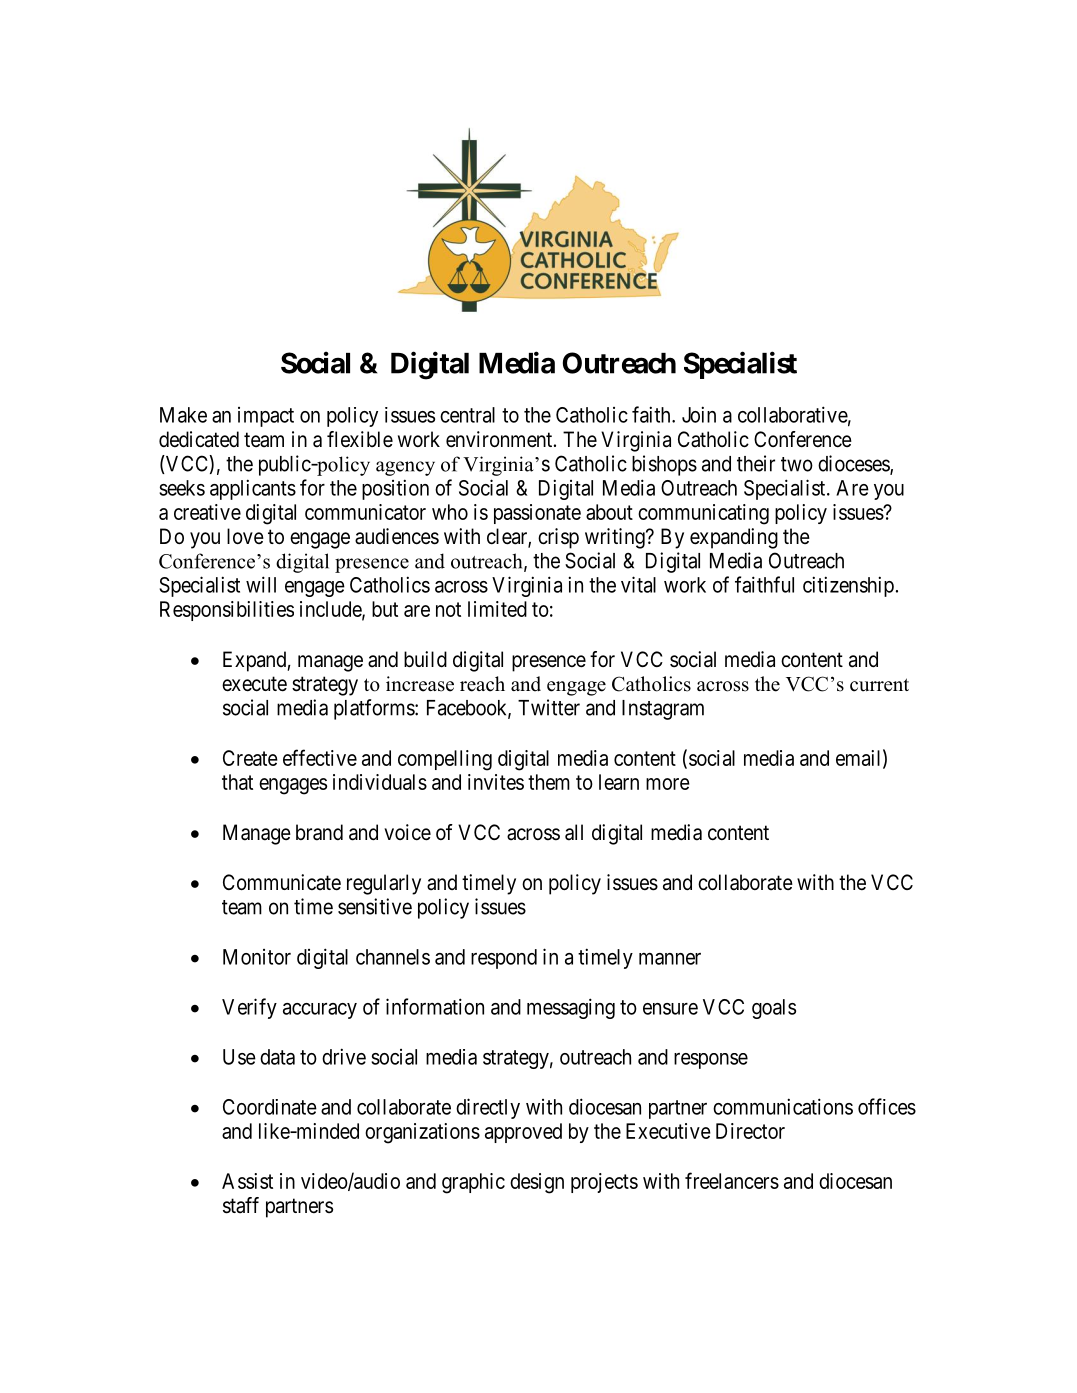 This page has height=1393, width=1077. I want to click on design, so click(537, 1183).
